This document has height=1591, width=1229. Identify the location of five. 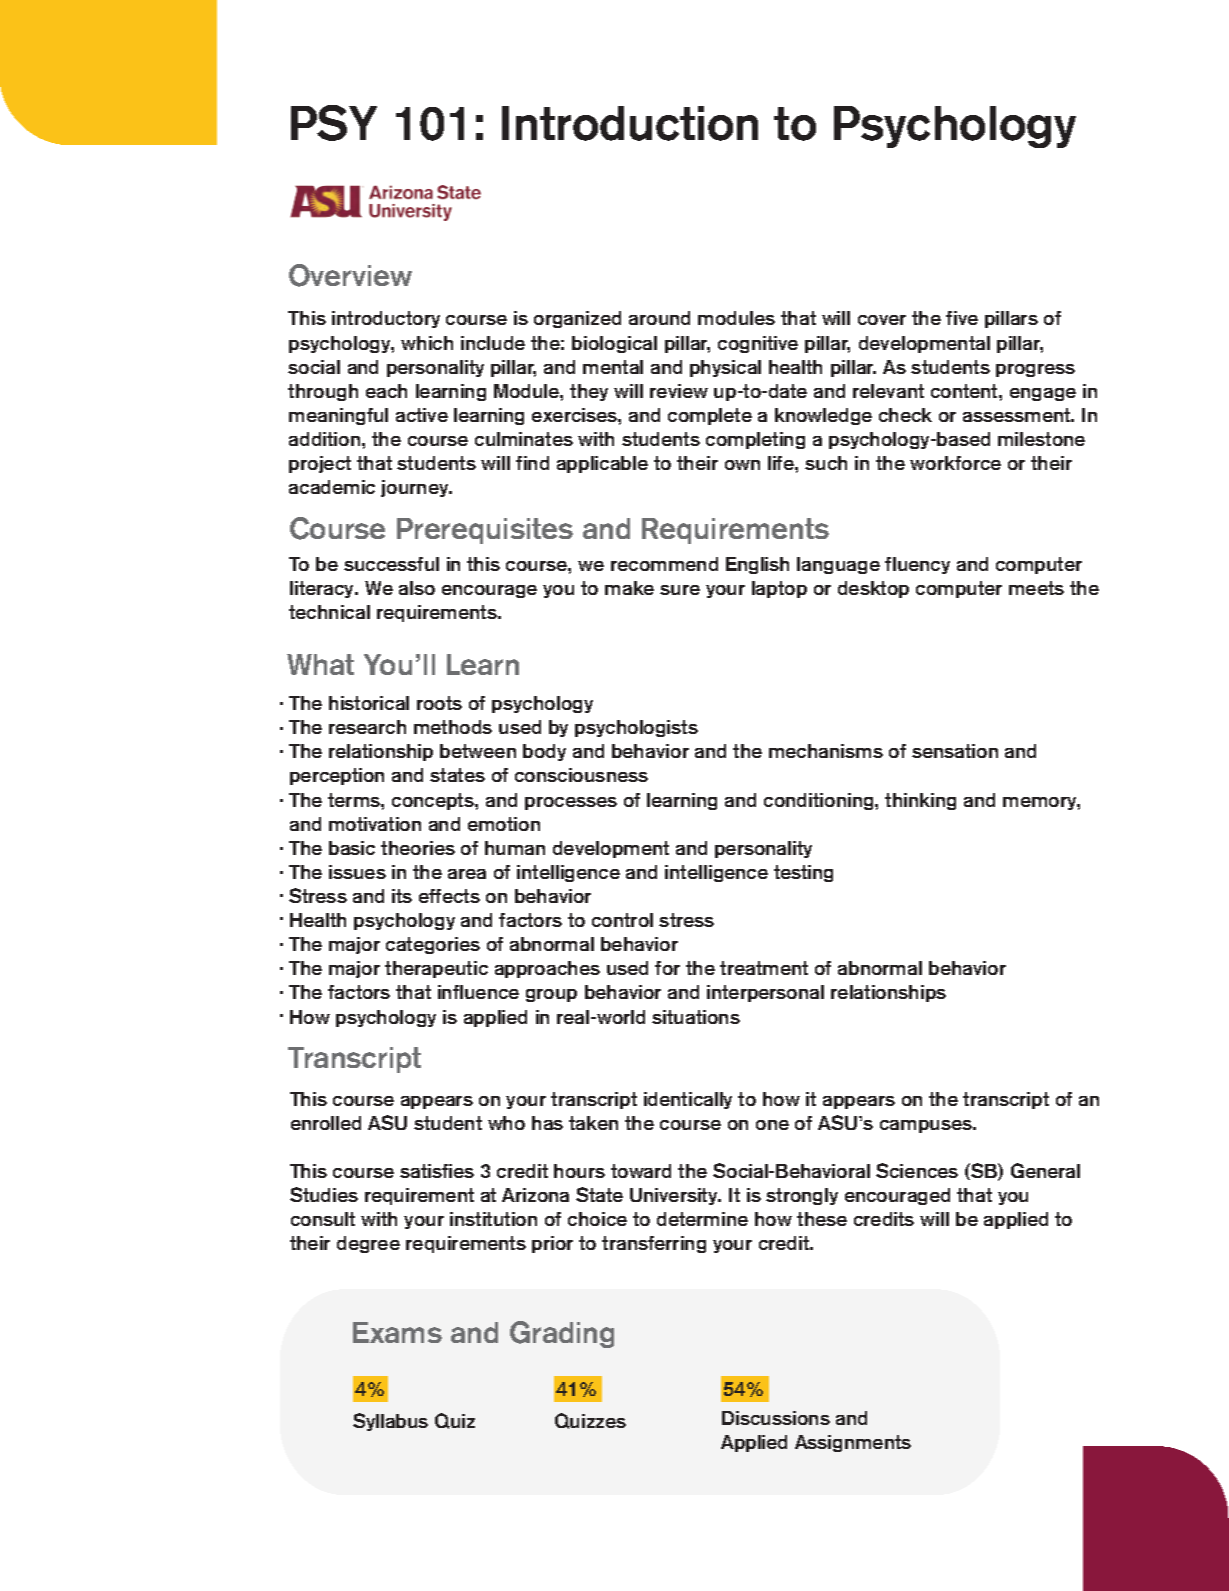
(962, 318).
